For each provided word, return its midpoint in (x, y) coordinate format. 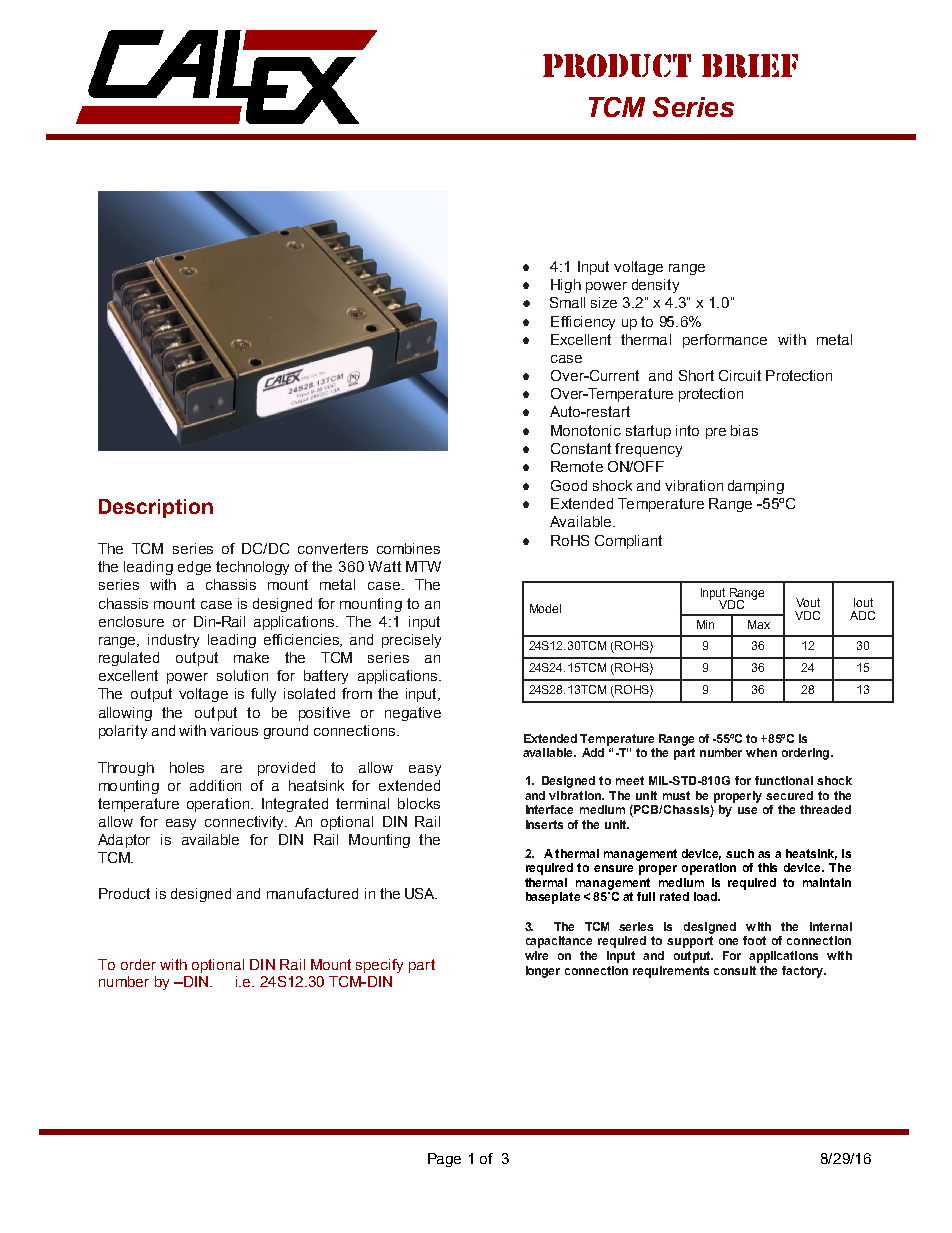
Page (444, 1160)
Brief (750, 66)
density (655, 286)
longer (543, 972)
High (566, 286)
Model (545, 608)
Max (759, 624)
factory (803, 972)
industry (173, 641)
